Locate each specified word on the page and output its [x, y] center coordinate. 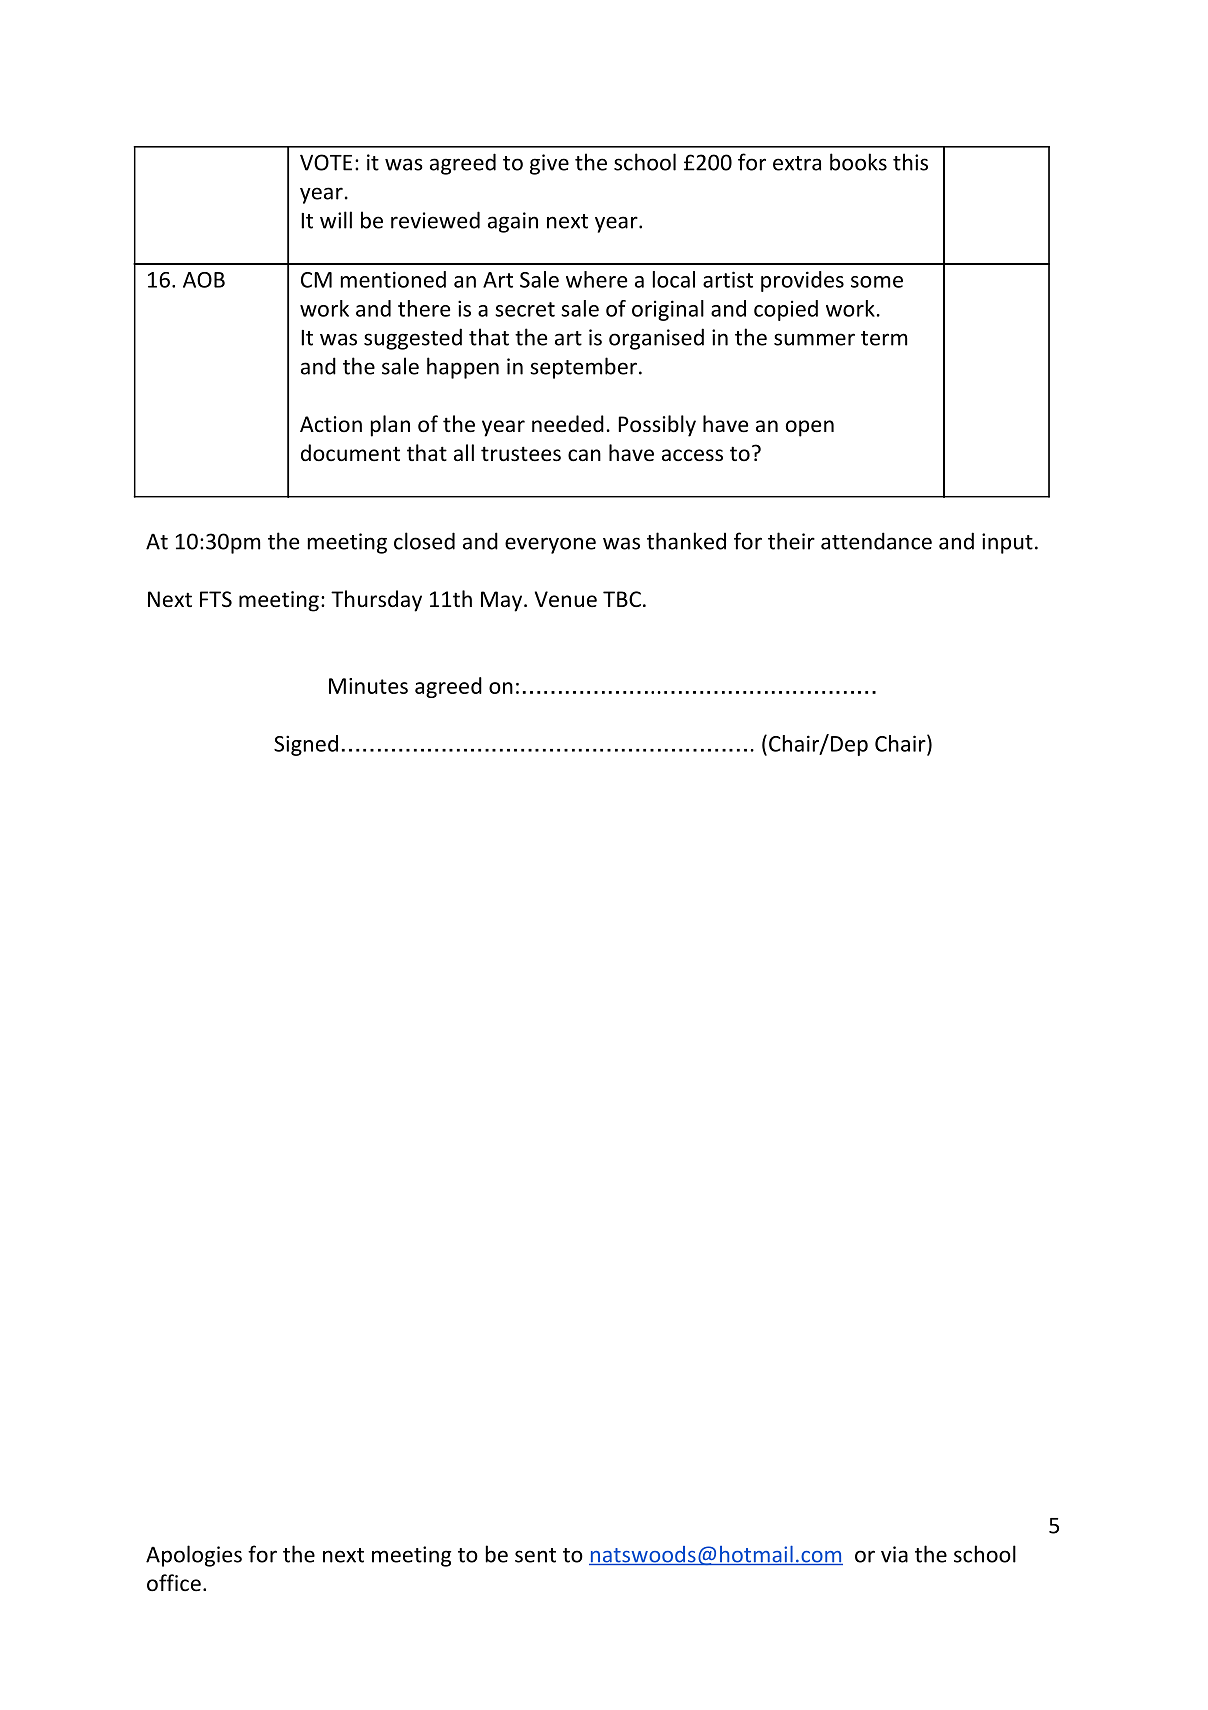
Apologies [194, 1556]
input [1007, 543]
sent [535, 1555]
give [549, 164]
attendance [876, 541]
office [174, 1583]
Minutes [368, 686]
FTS [216, 599]
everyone [550, 545]
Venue [566, 599]
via [894, 1554]
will [336, 220]
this [910, 162]
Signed [306, 745]
